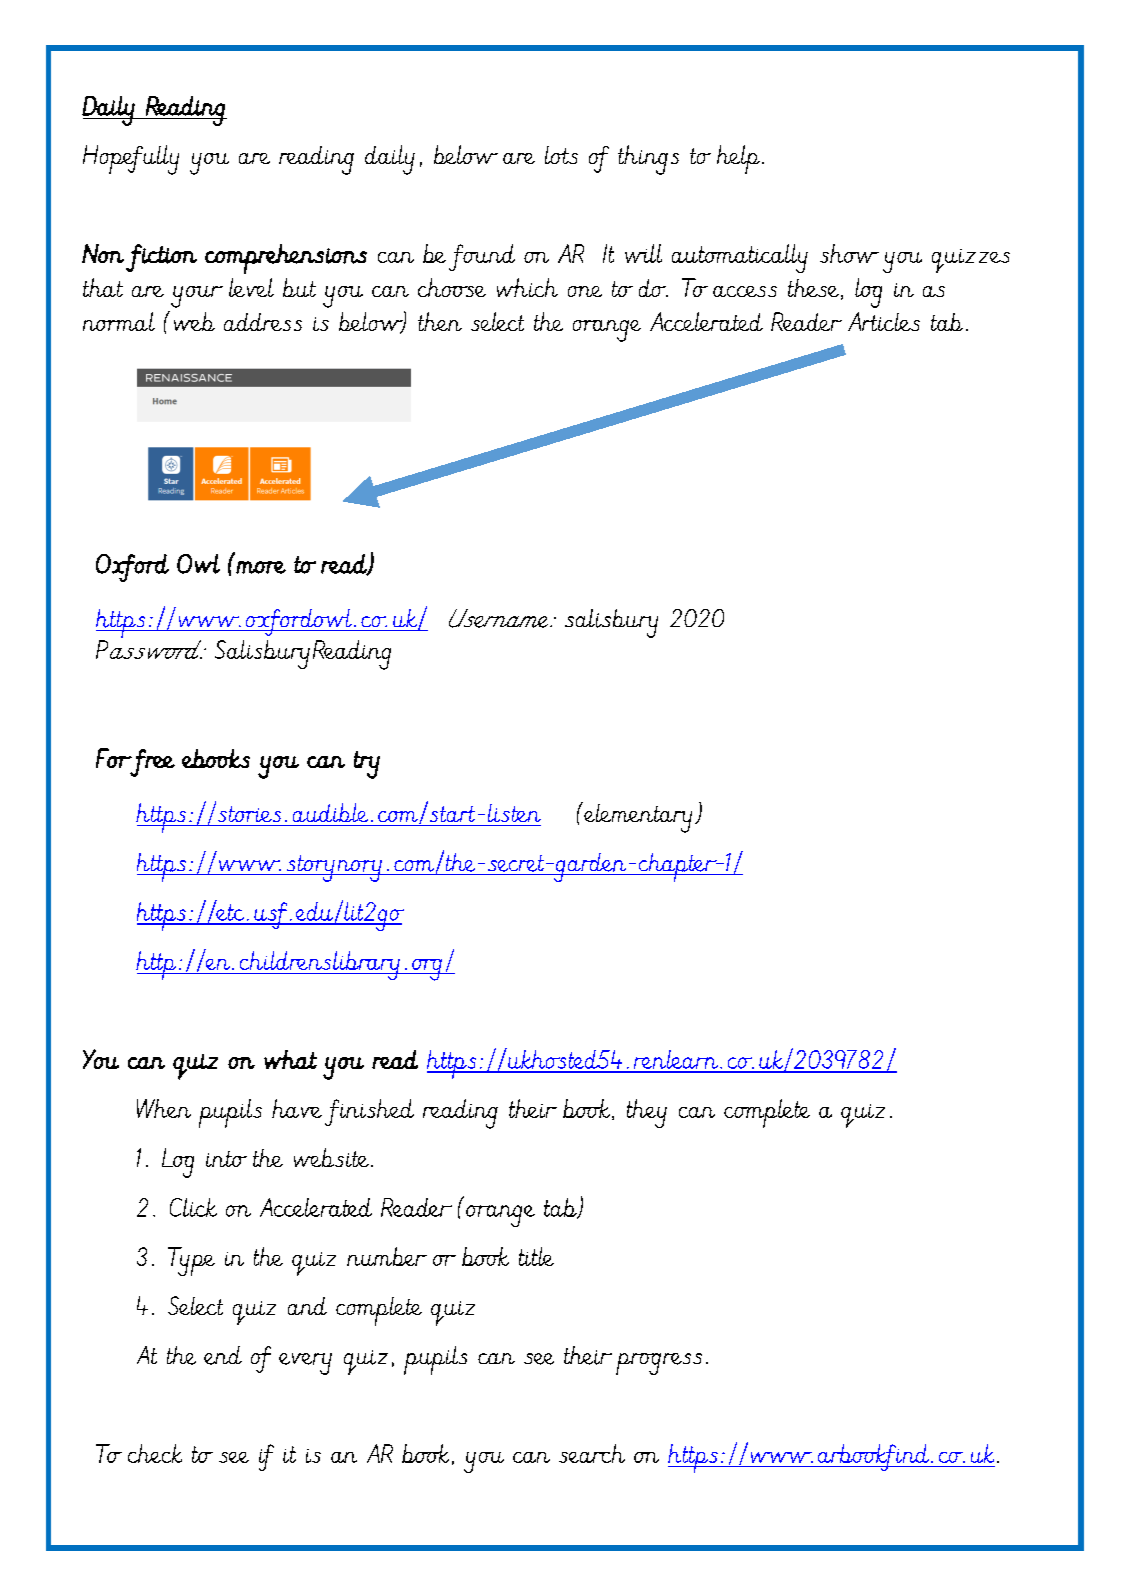 This image has width=1129, height=1596. I want to click on found, so click(482, 257).
